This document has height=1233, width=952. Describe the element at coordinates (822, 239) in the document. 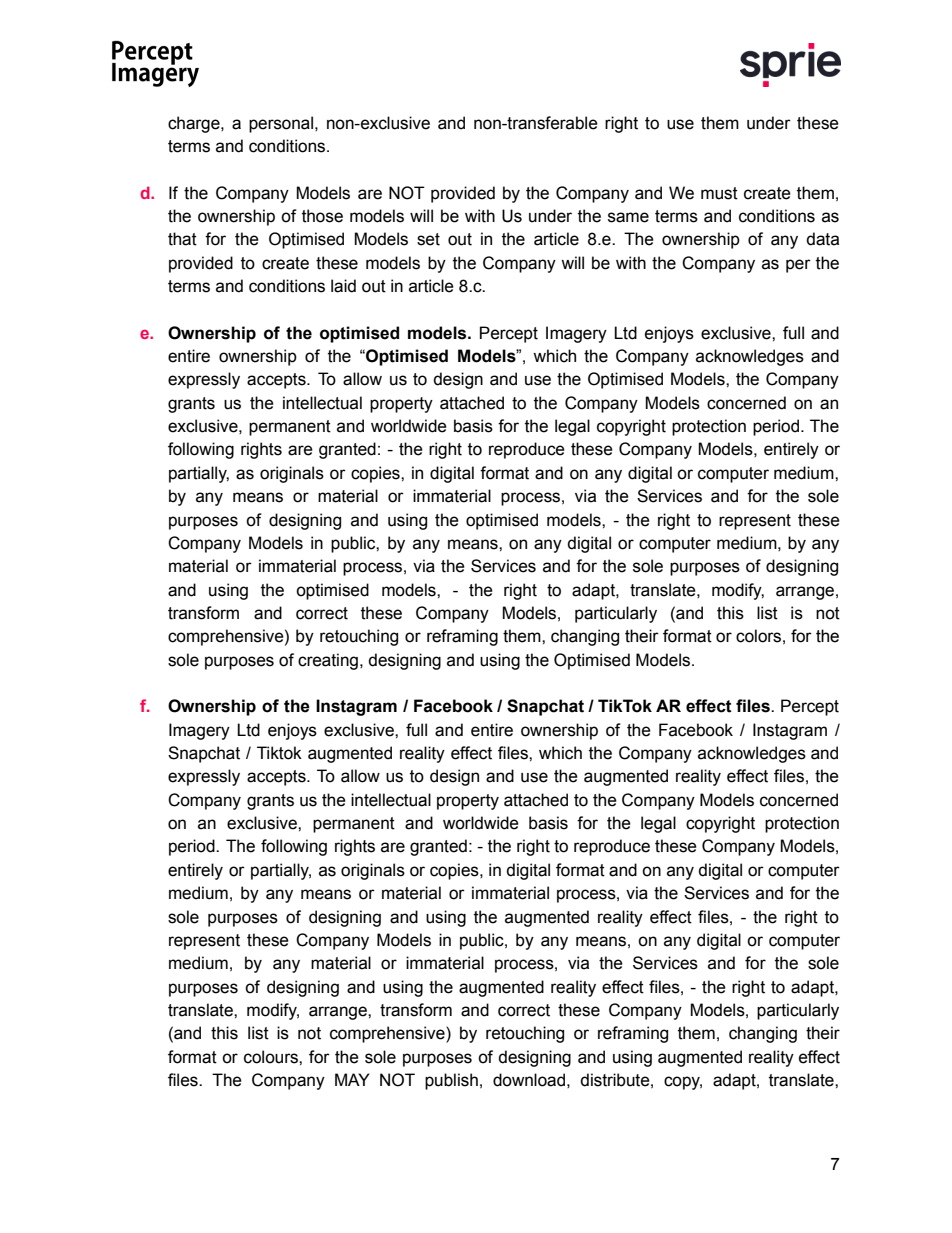

I see `data` at that location.
